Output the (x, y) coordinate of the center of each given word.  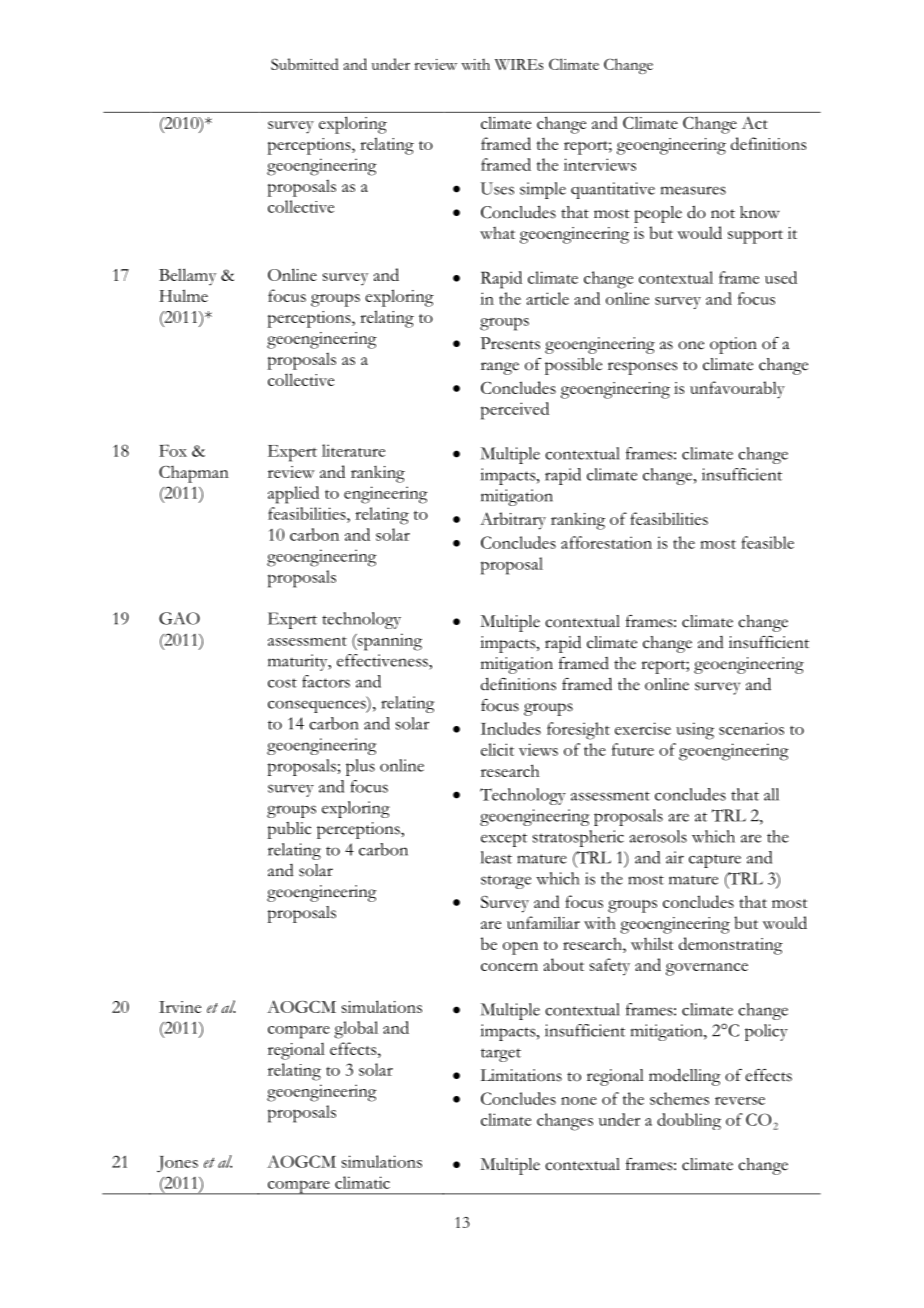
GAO (179, 618)
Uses (497, 188)
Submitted (305, 64)
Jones (177, 1164)
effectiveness (383, 660)
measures (693, 190)
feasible (767, 542)
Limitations (521, 1075)
